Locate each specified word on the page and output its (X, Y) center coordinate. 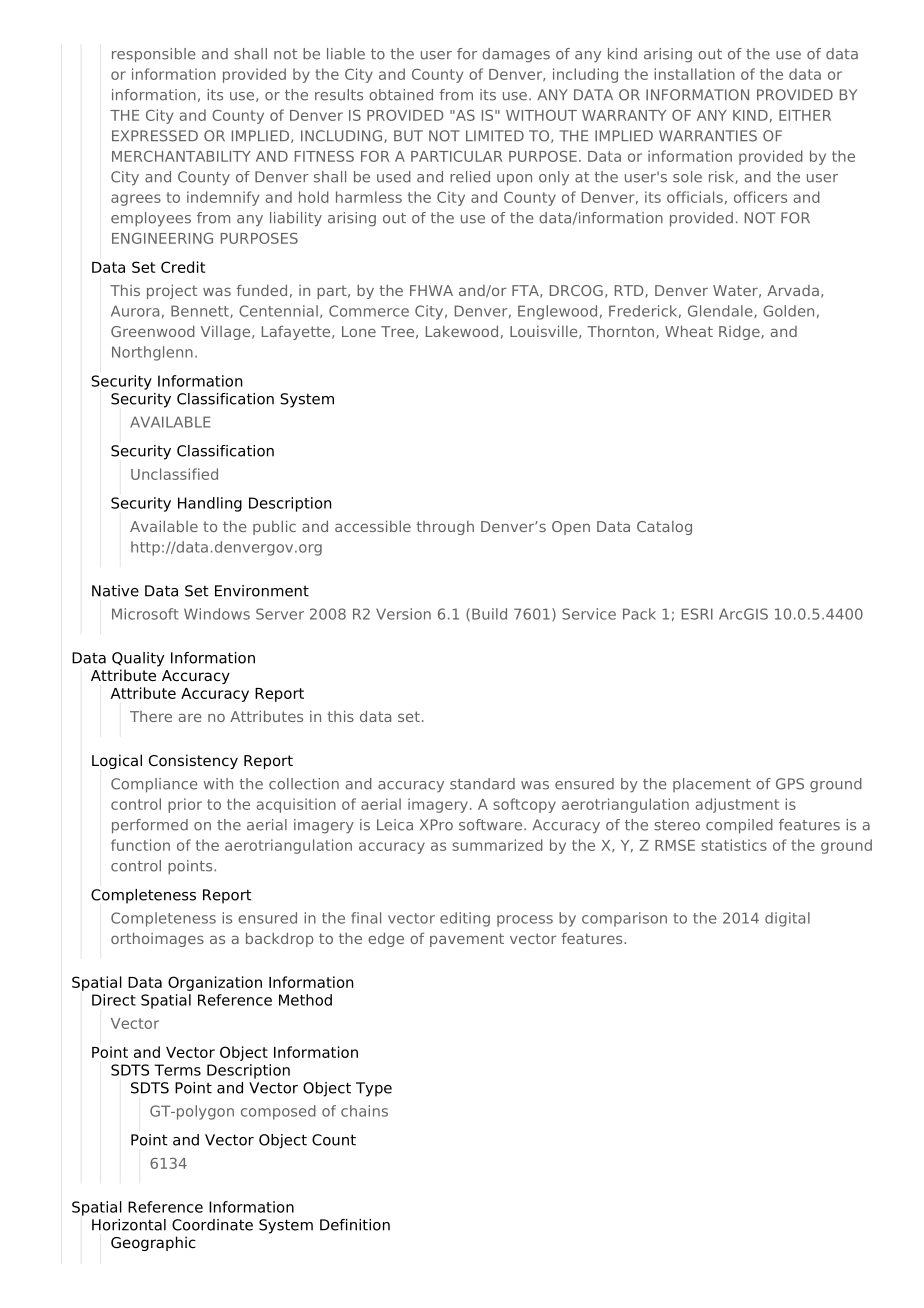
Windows (217, 614)
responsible (154, 55)
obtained (401, 95)
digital (787, 919)
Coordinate (212, 1225)
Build (489, 614)
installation (694, 74)
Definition (355, 1225)
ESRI (697, 614)
